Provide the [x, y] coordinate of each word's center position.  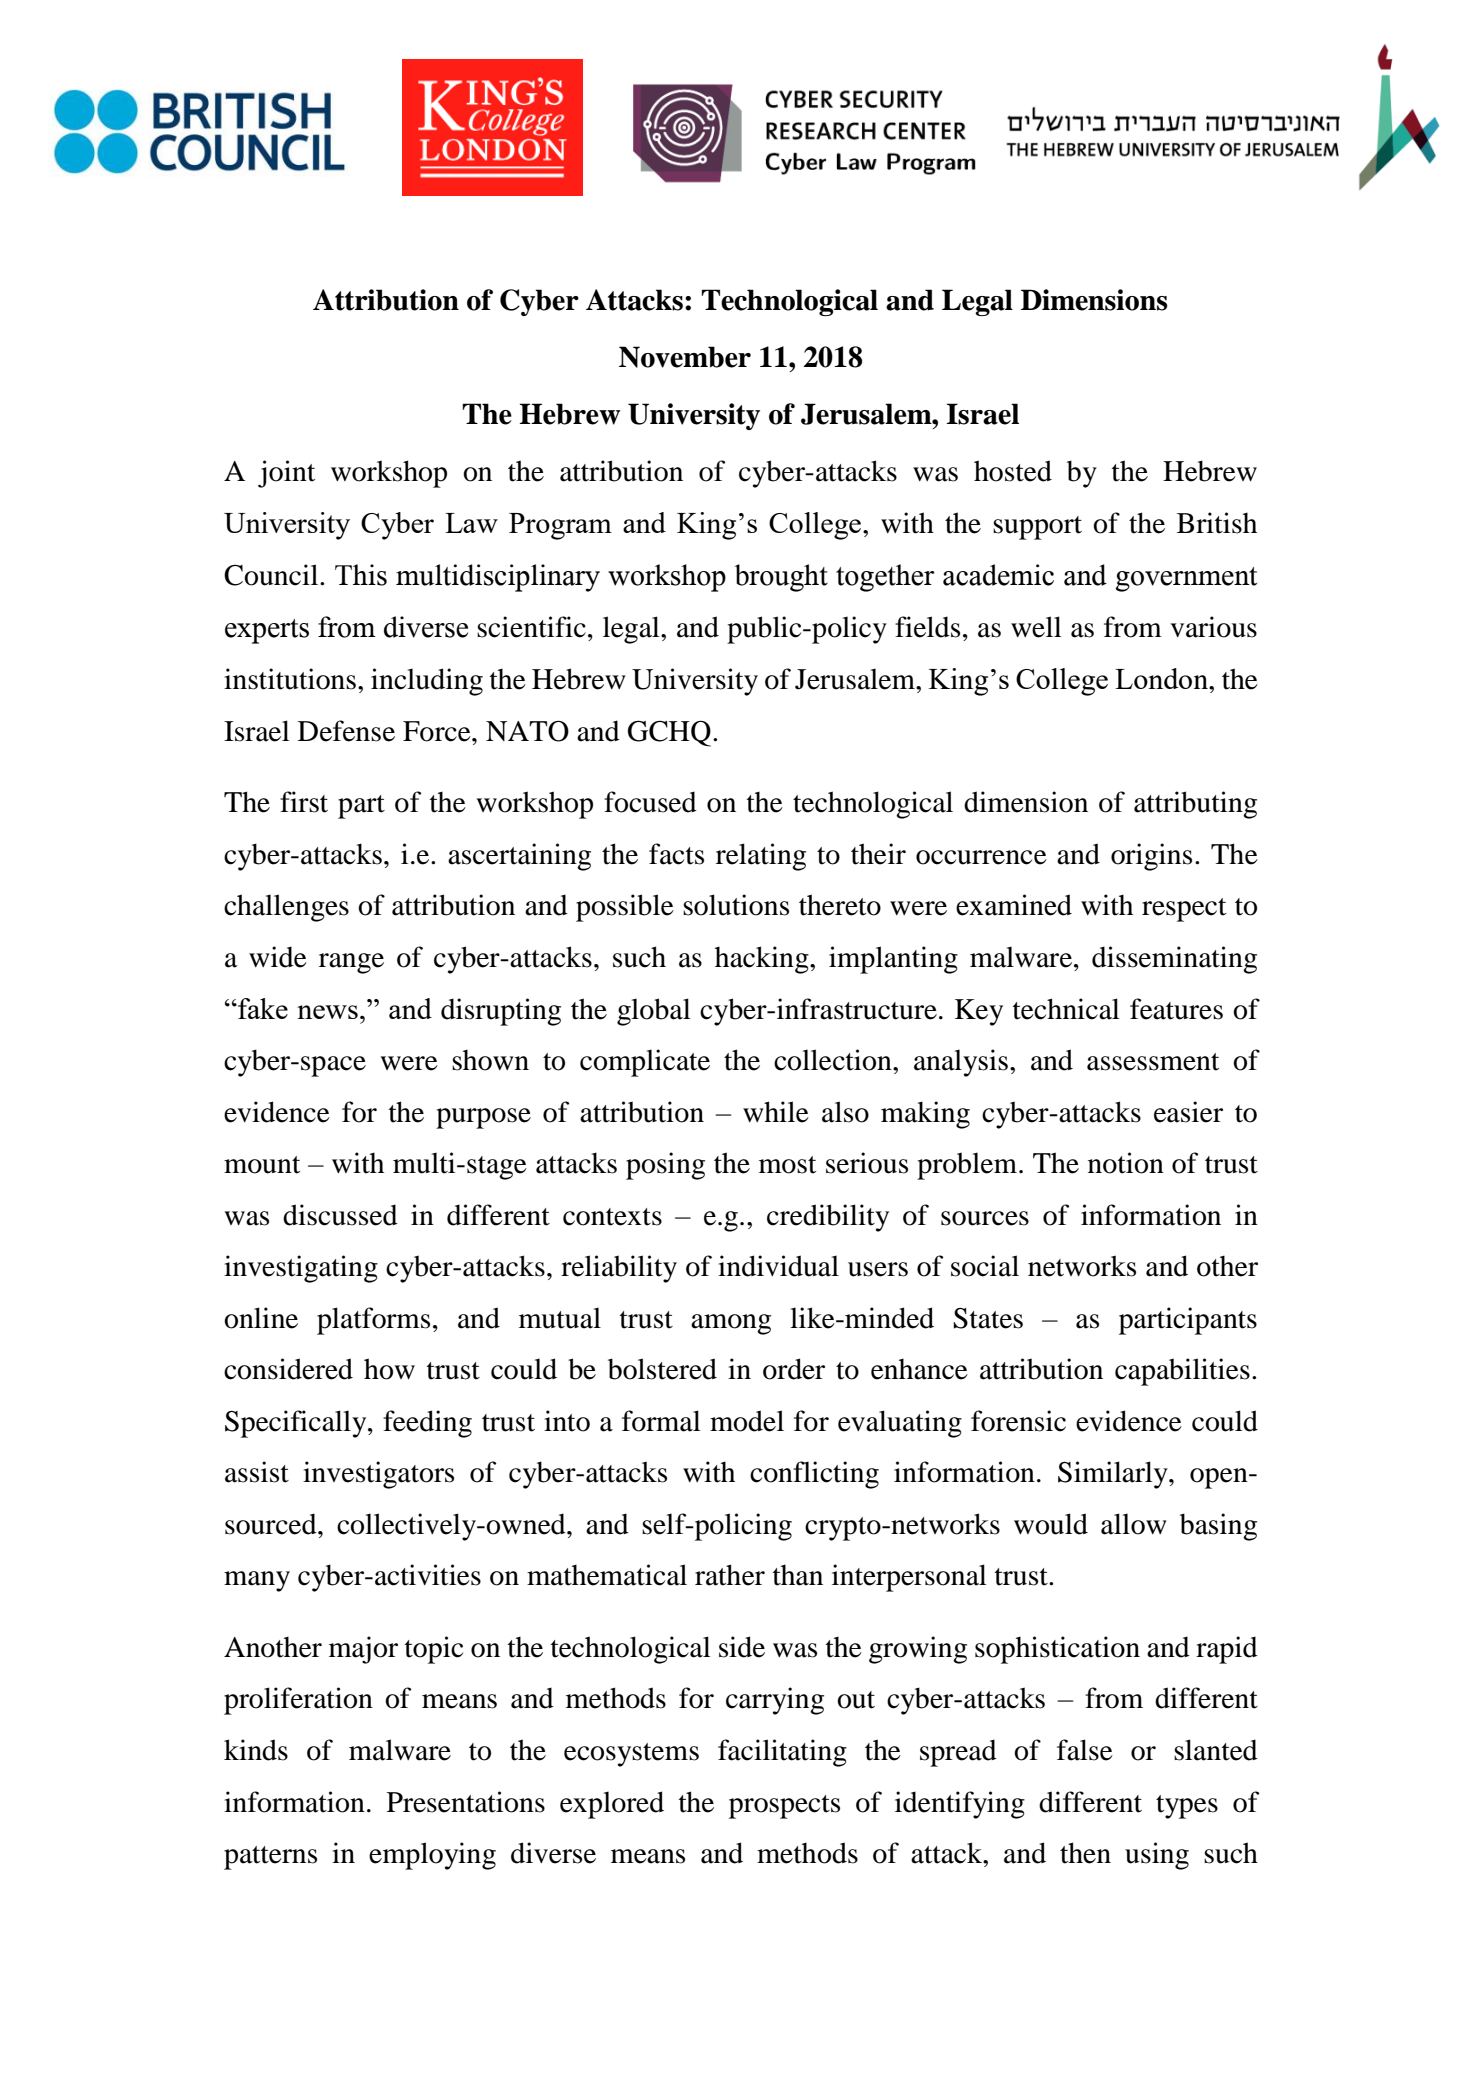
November [685, 357]
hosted [1013, 471]
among [731, 1324]
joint [286, 474]
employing [432, 1856]
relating [761, 857]
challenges [286, 908]
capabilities [1182, 1372]
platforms [373, 1321]
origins [1151, 857]
